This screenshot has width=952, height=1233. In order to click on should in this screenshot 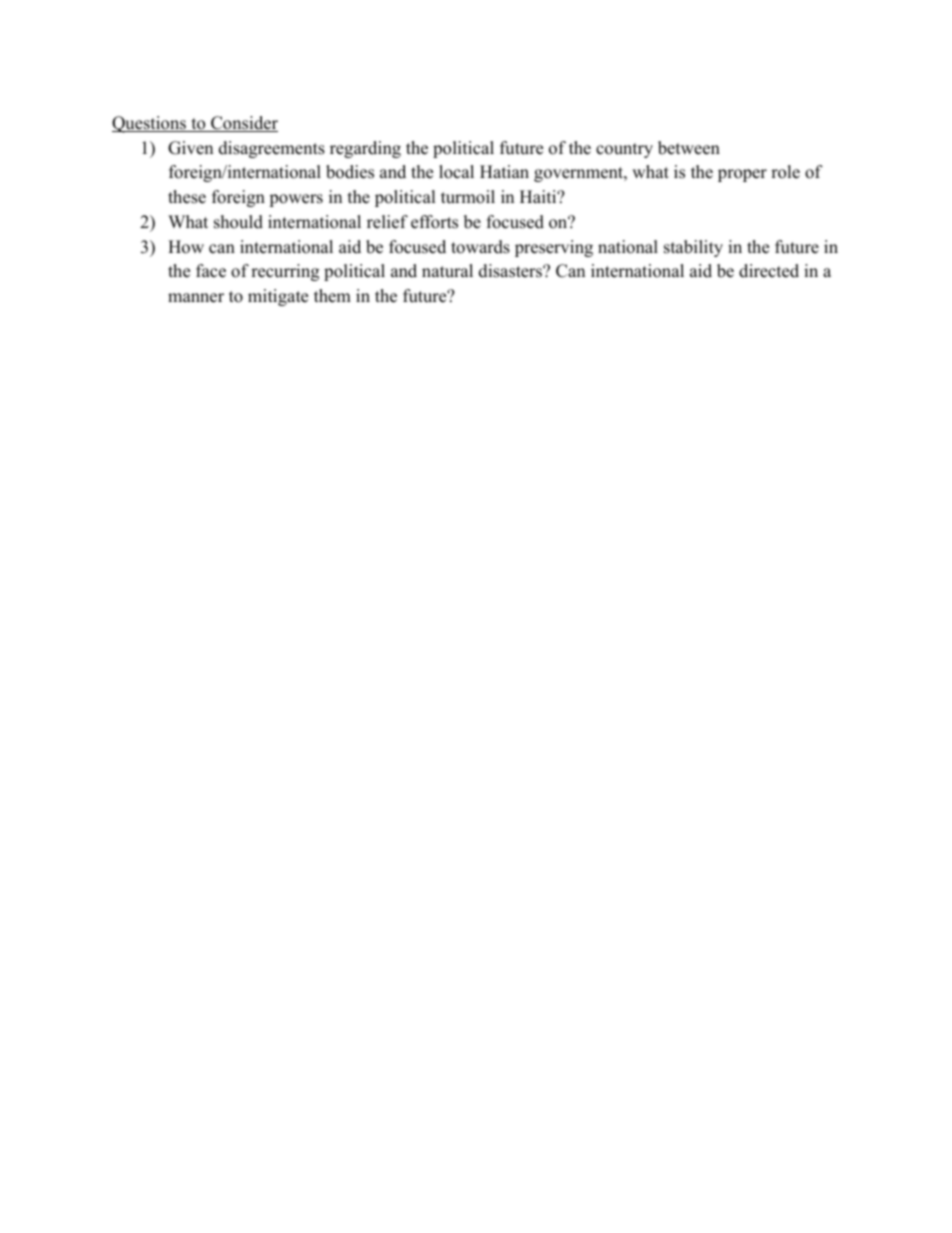, I will do `click(238, 222)`.
